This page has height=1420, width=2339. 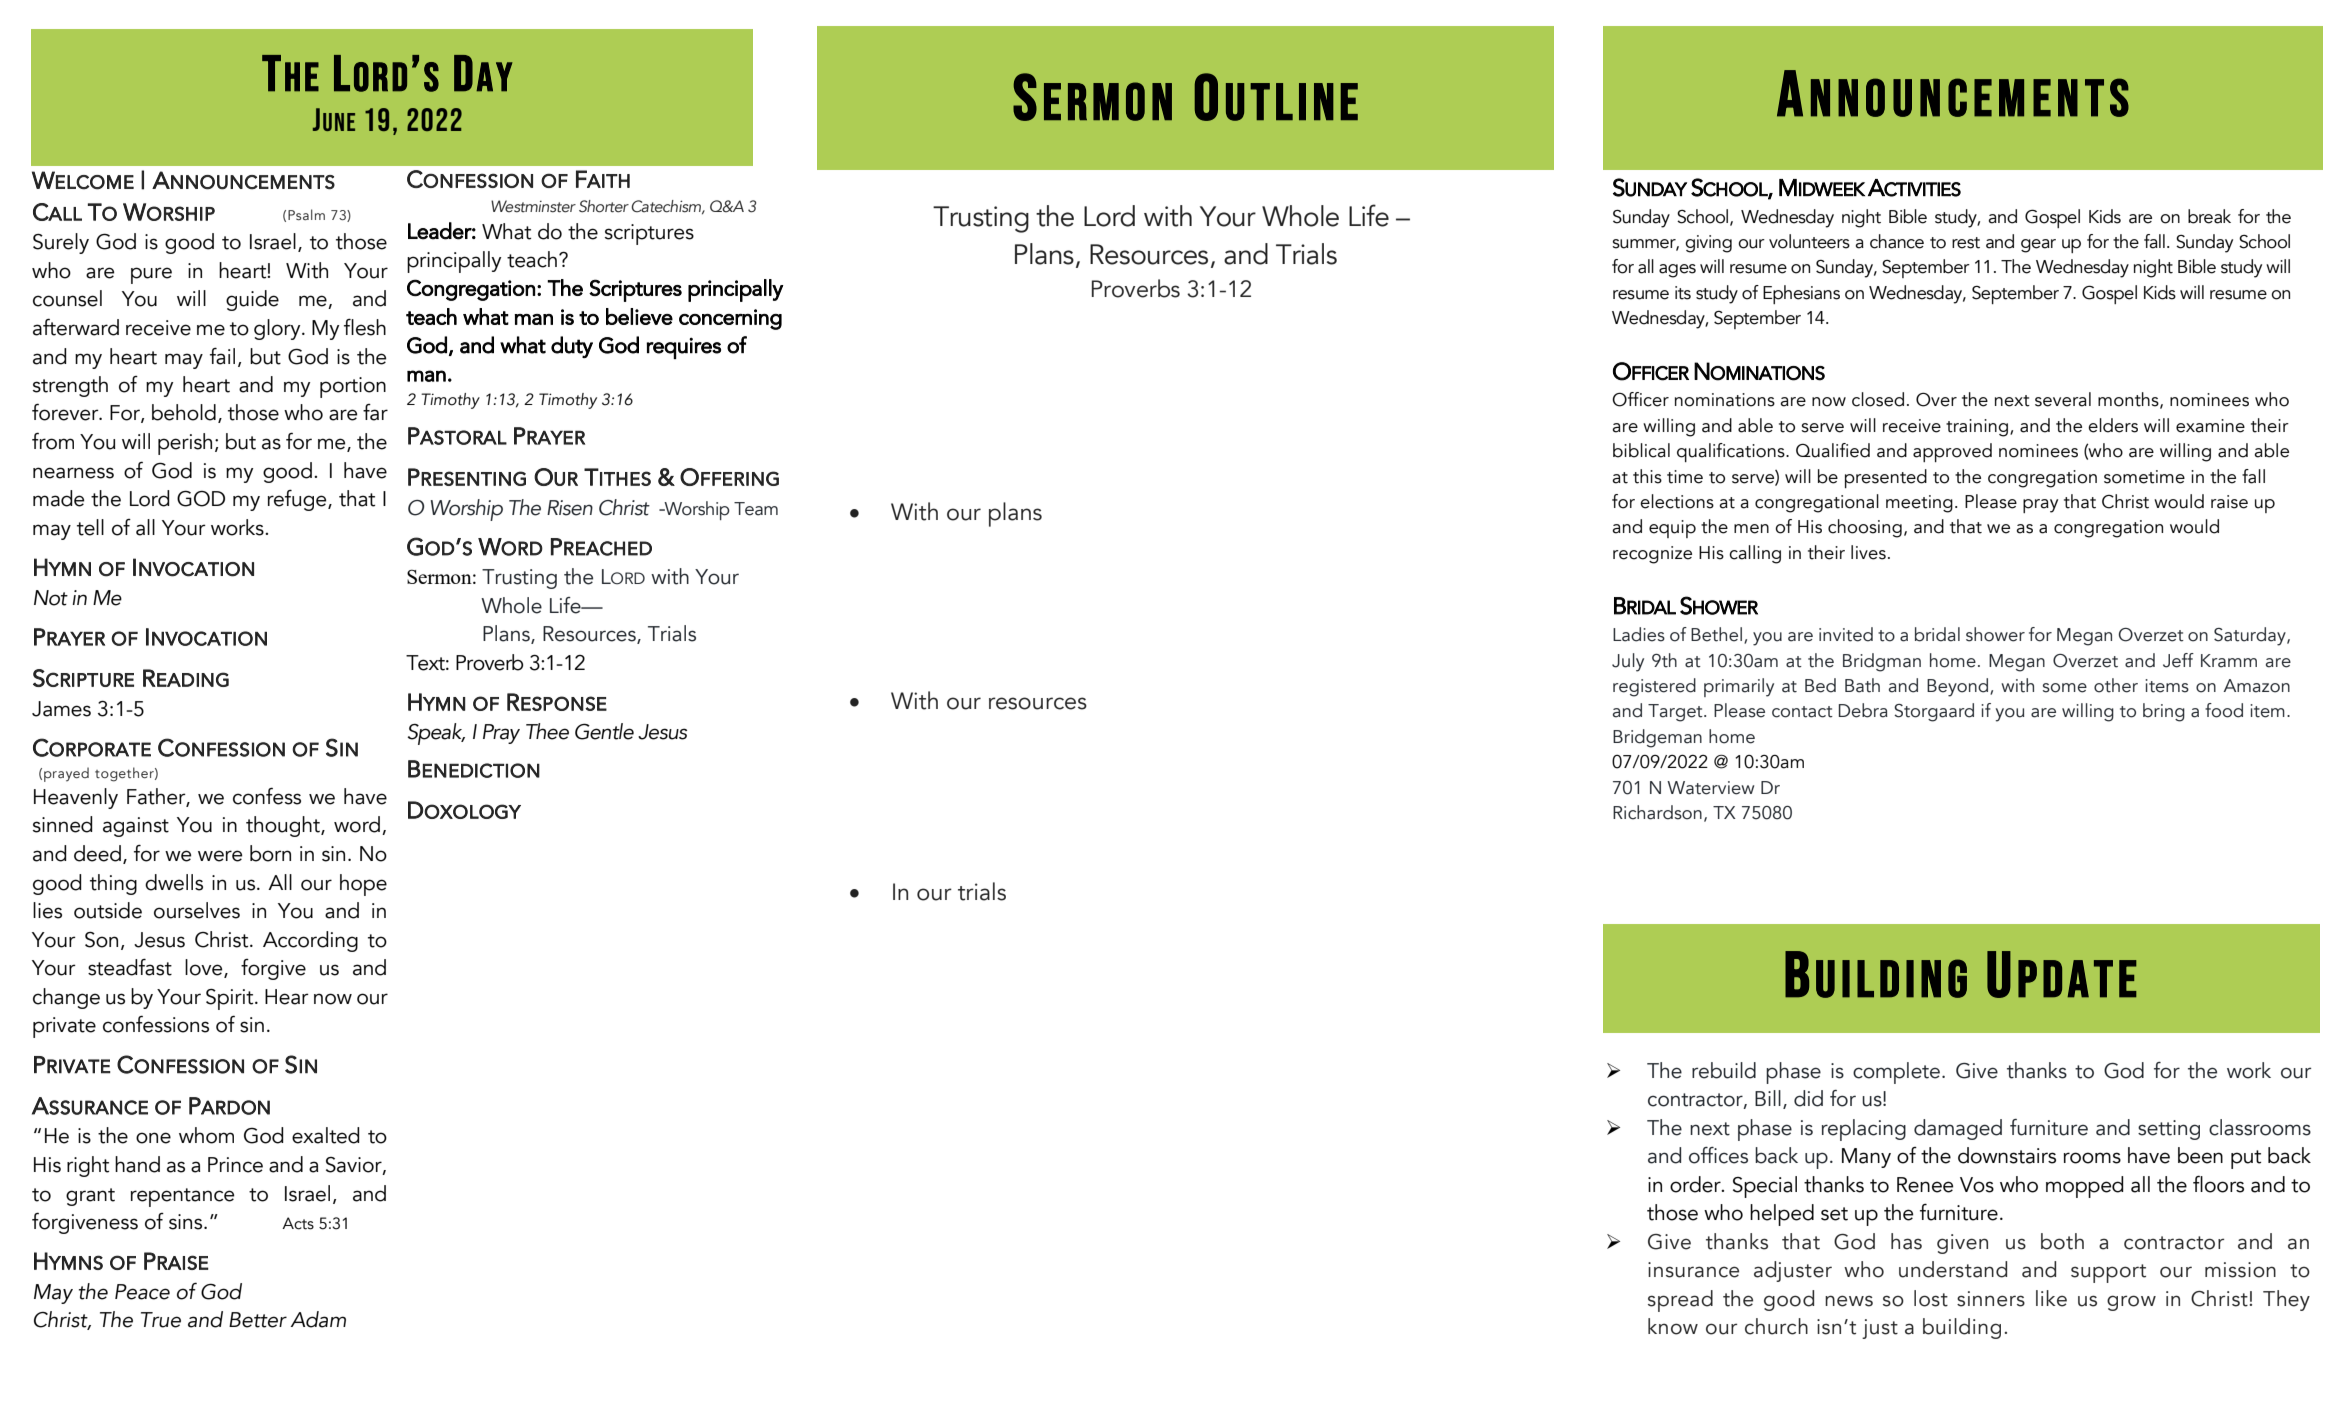 What do you see at coordinates (1896, 1073) in the page?
I see `complete` at bounding box center [1896, 1073].
